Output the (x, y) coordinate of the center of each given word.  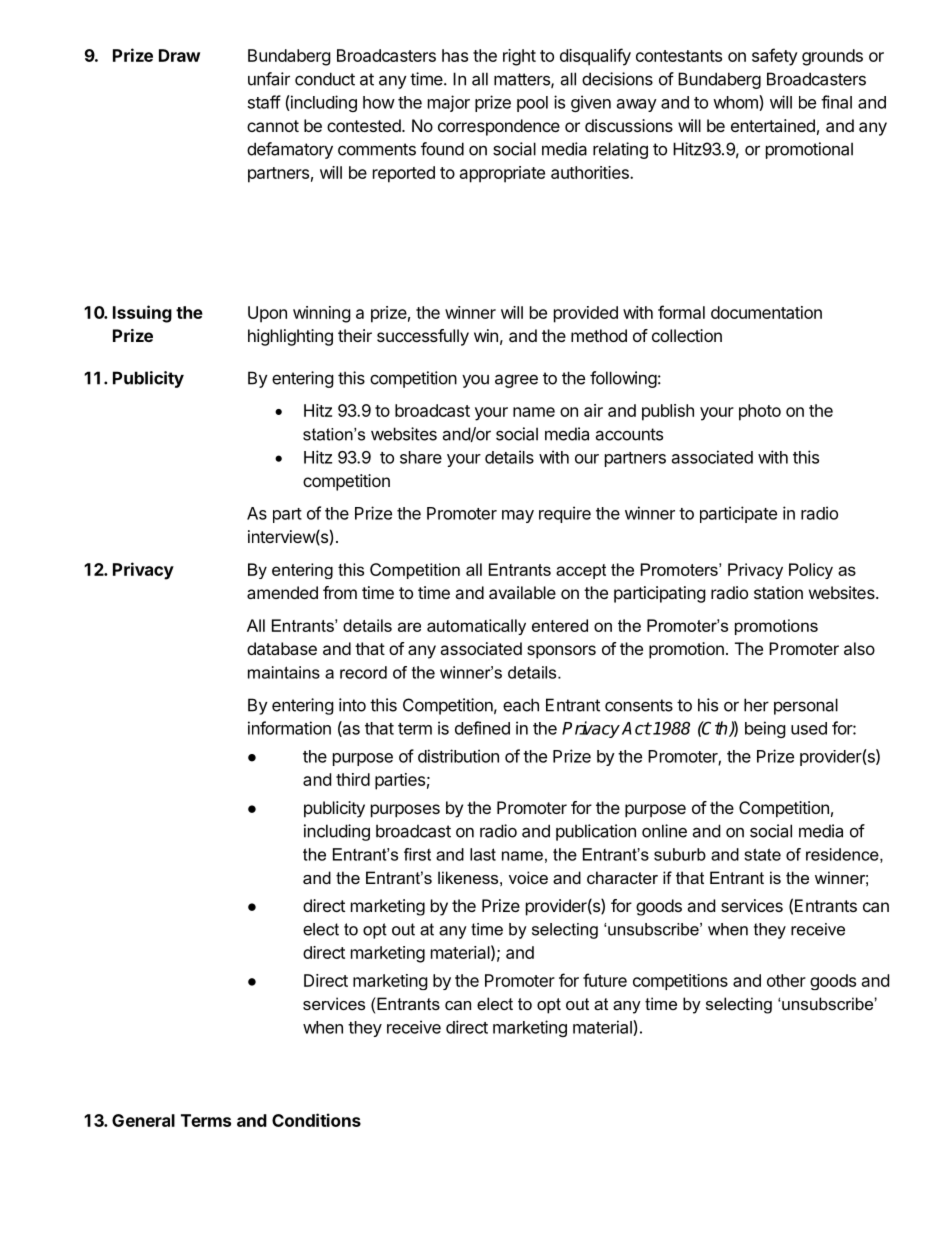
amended (282, 592)
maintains (284, 672)
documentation (766, 312)
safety (775, 57)
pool (532, 104)
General (143, 1120)
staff (264, 102)
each (521, 705)
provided (586, 314)
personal (806, 706)
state (762, 854)
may (518, 516)
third (353, 779)
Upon (267, 314)
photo (760, 412)
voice (528, 877)
